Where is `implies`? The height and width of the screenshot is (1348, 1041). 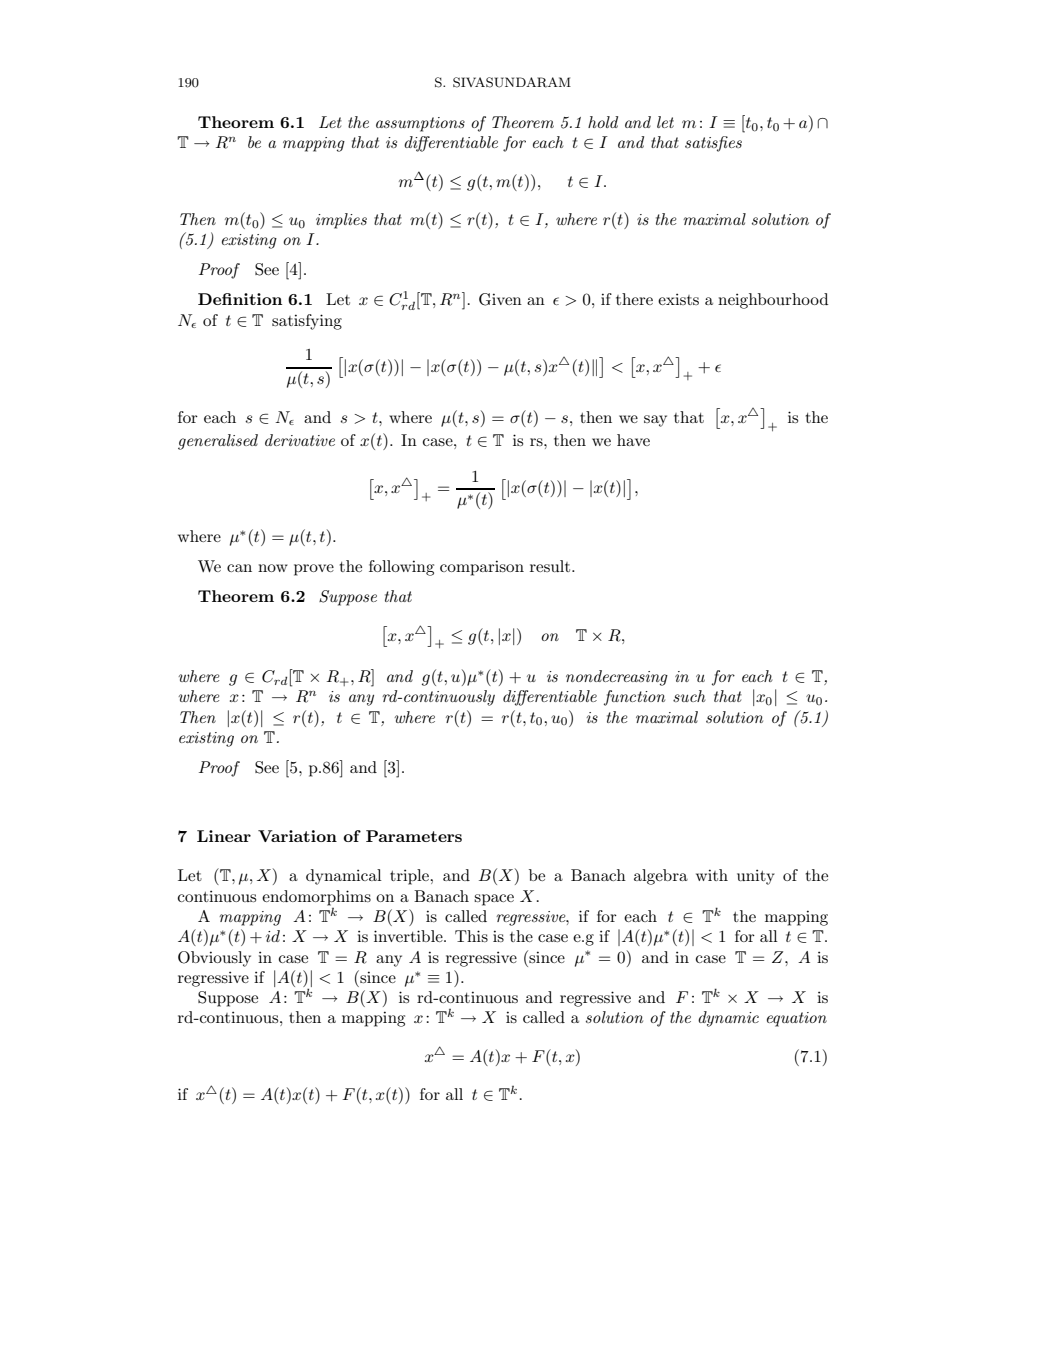
implies is located at coordinates (341, 221).
